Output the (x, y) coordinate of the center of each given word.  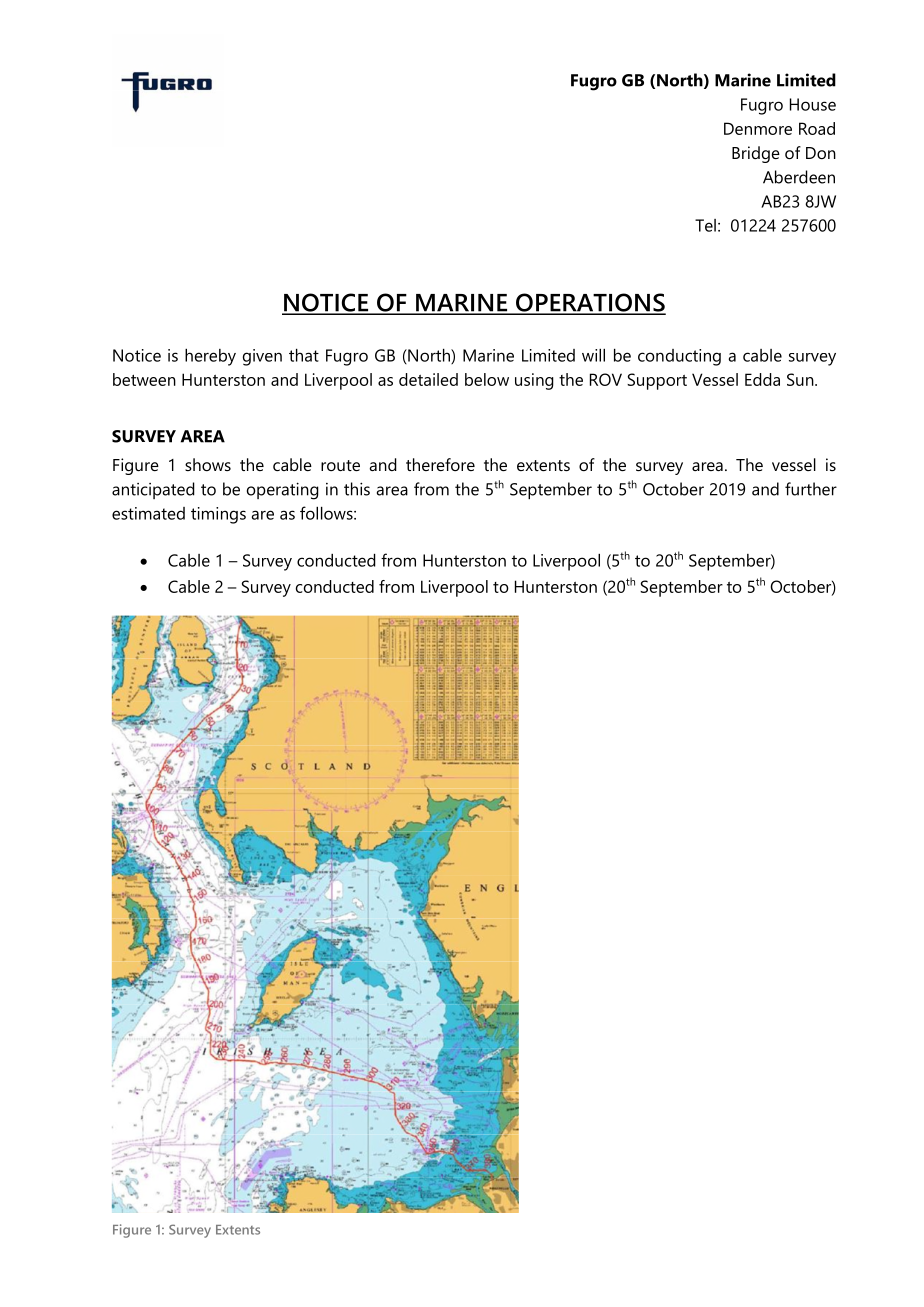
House (813, 104)
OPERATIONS (590, 303)
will (593, 355)
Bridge (756, 154)
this (357, 489)
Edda (762, 379)
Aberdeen (799, 177)
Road (817, 128)
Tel (705, 225)
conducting (679, 357)
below (487, 379)
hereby (210, 357)
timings (218, 515)
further (811, 489)
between (144, 379)
